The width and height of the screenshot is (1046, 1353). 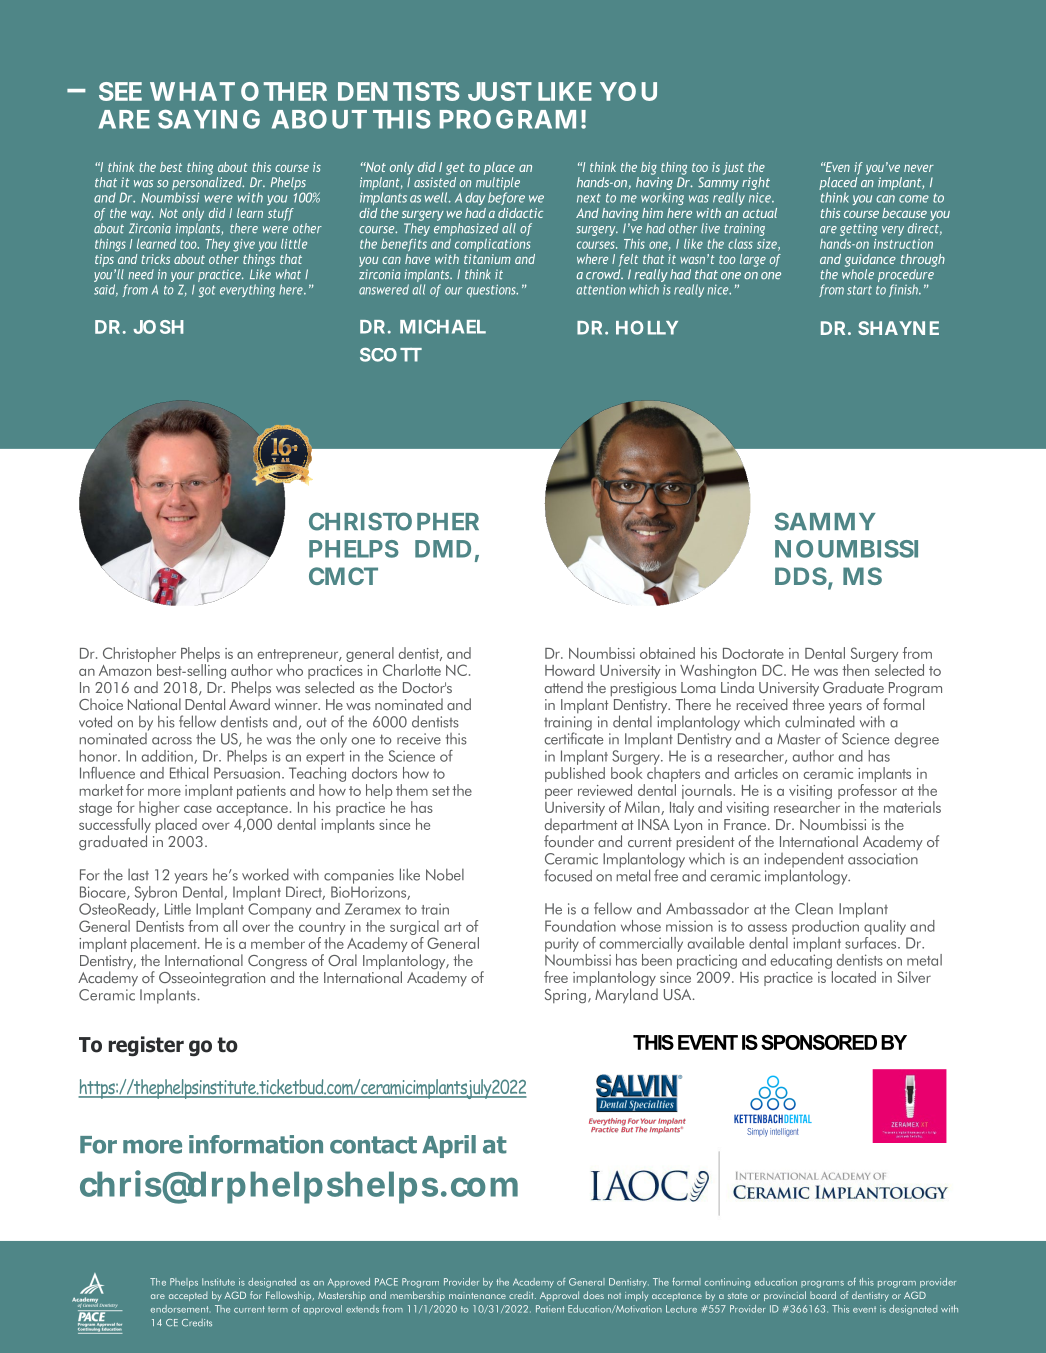 I want to click on certificate, so click(x=573, y=737).
